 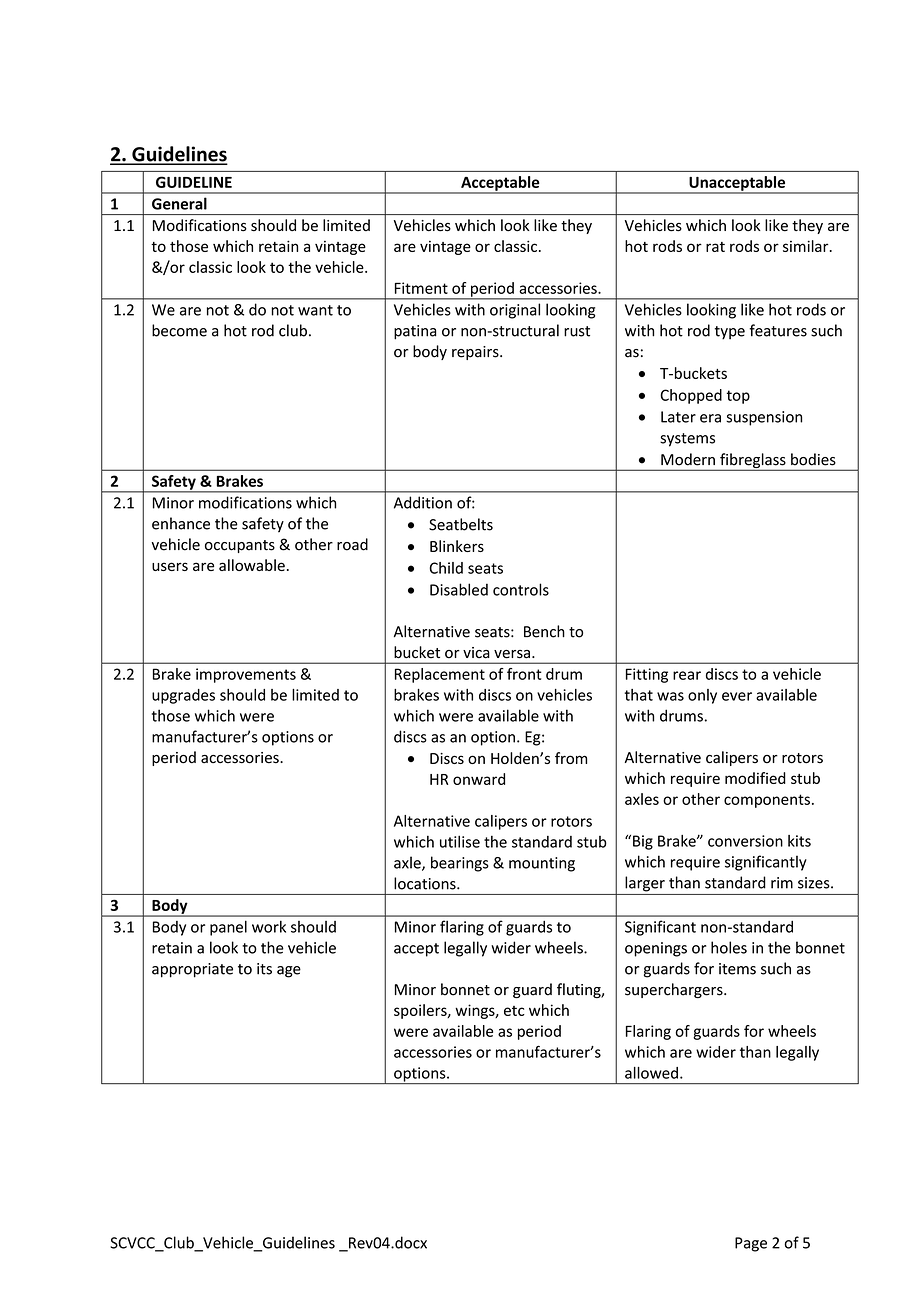 I want to click on onward, so click(x=479, y=779).
